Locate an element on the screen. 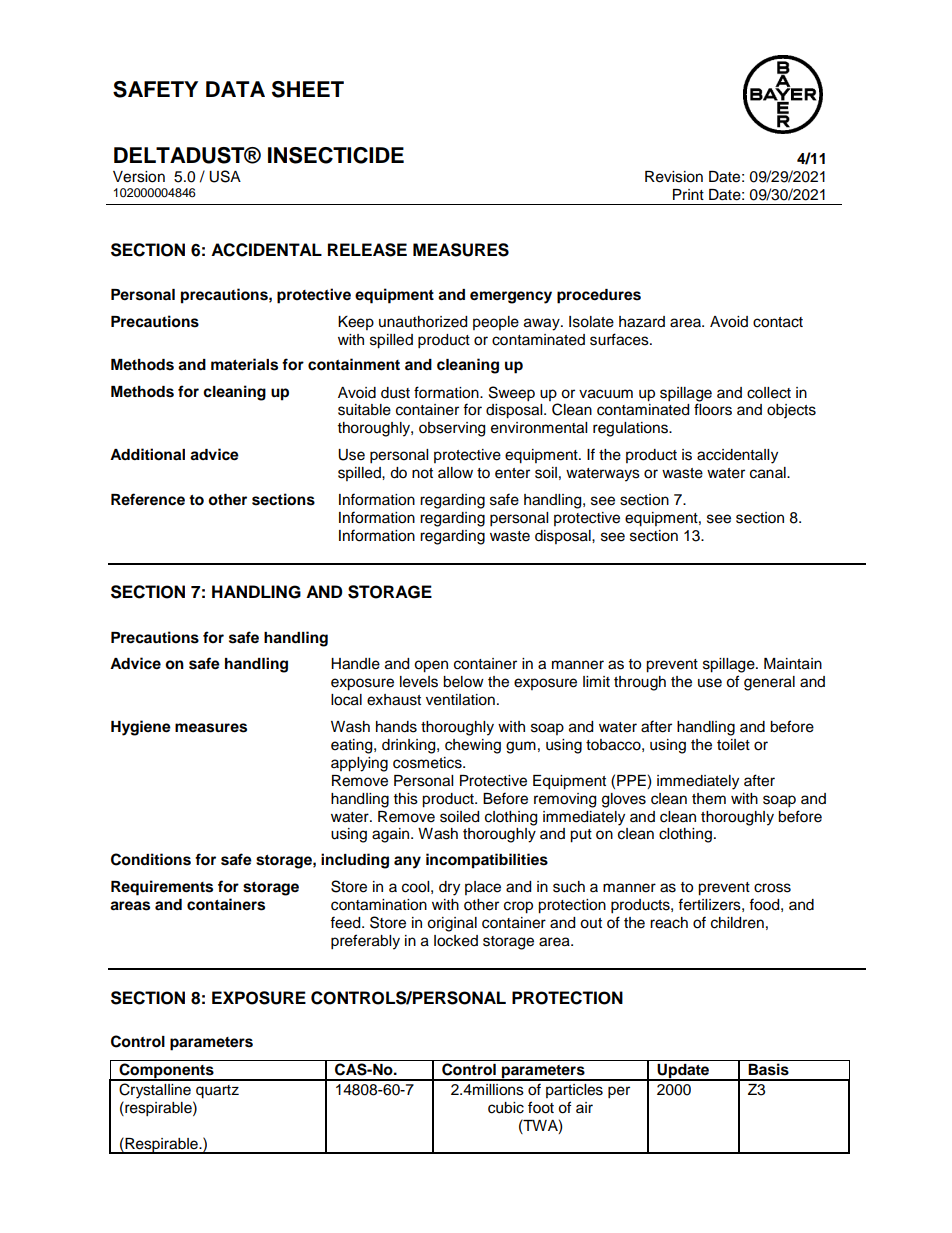 The image size is (952, 1233). DATA is located at coordinates (235, 89).
